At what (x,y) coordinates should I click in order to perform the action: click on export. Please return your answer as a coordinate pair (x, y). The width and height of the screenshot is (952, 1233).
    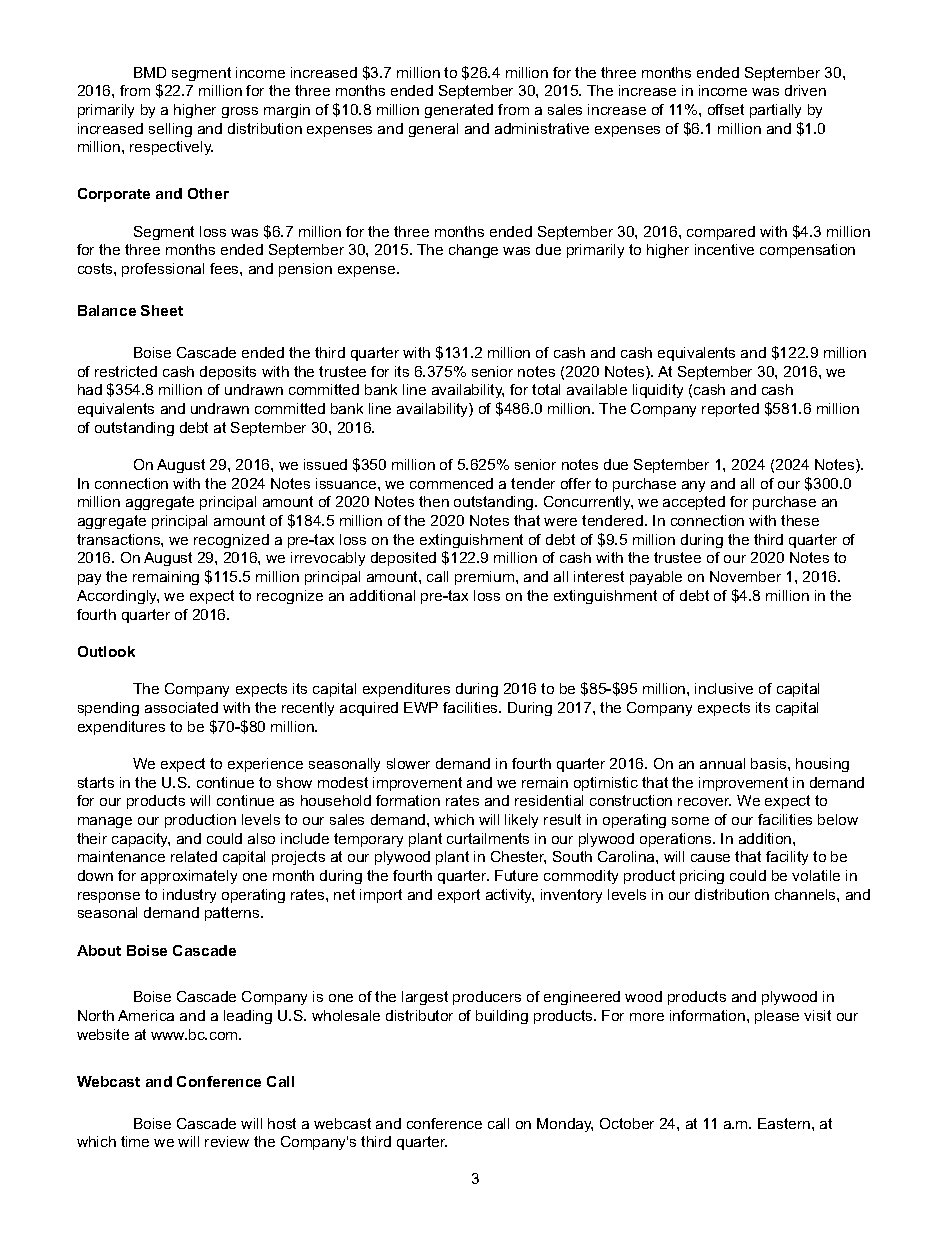
    Looking at the image, I should click on (459, 896).
